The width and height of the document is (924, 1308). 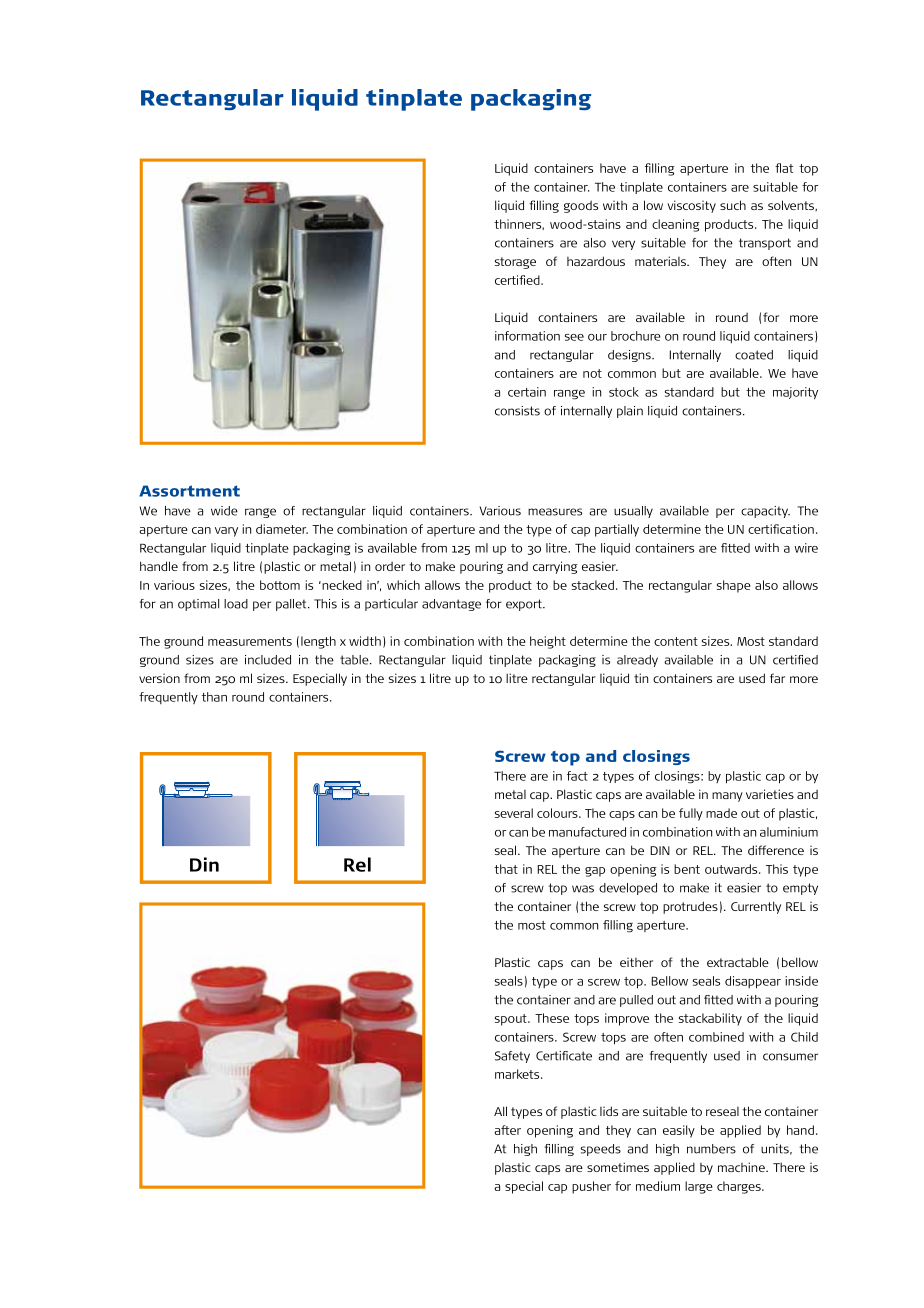 What do you see at coordinates (581, 207) in the document?
I see `goods` at bounding box center [581, 207].
